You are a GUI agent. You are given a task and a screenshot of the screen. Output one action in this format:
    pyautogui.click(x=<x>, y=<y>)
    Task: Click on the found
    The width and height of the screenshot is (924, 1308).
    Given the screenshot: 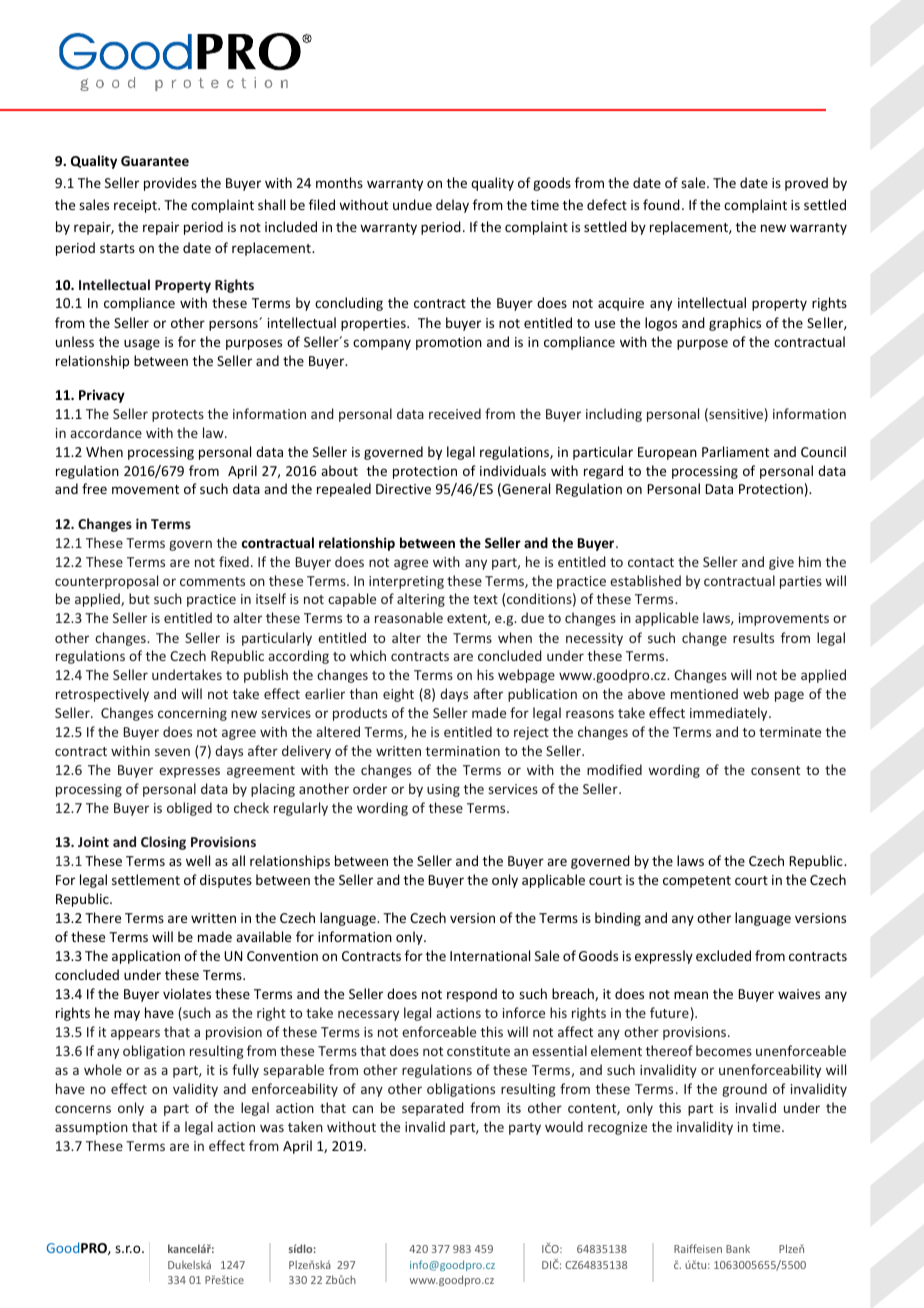 What is the action you would take?
    pyautogui.click(x=661, y=204)
